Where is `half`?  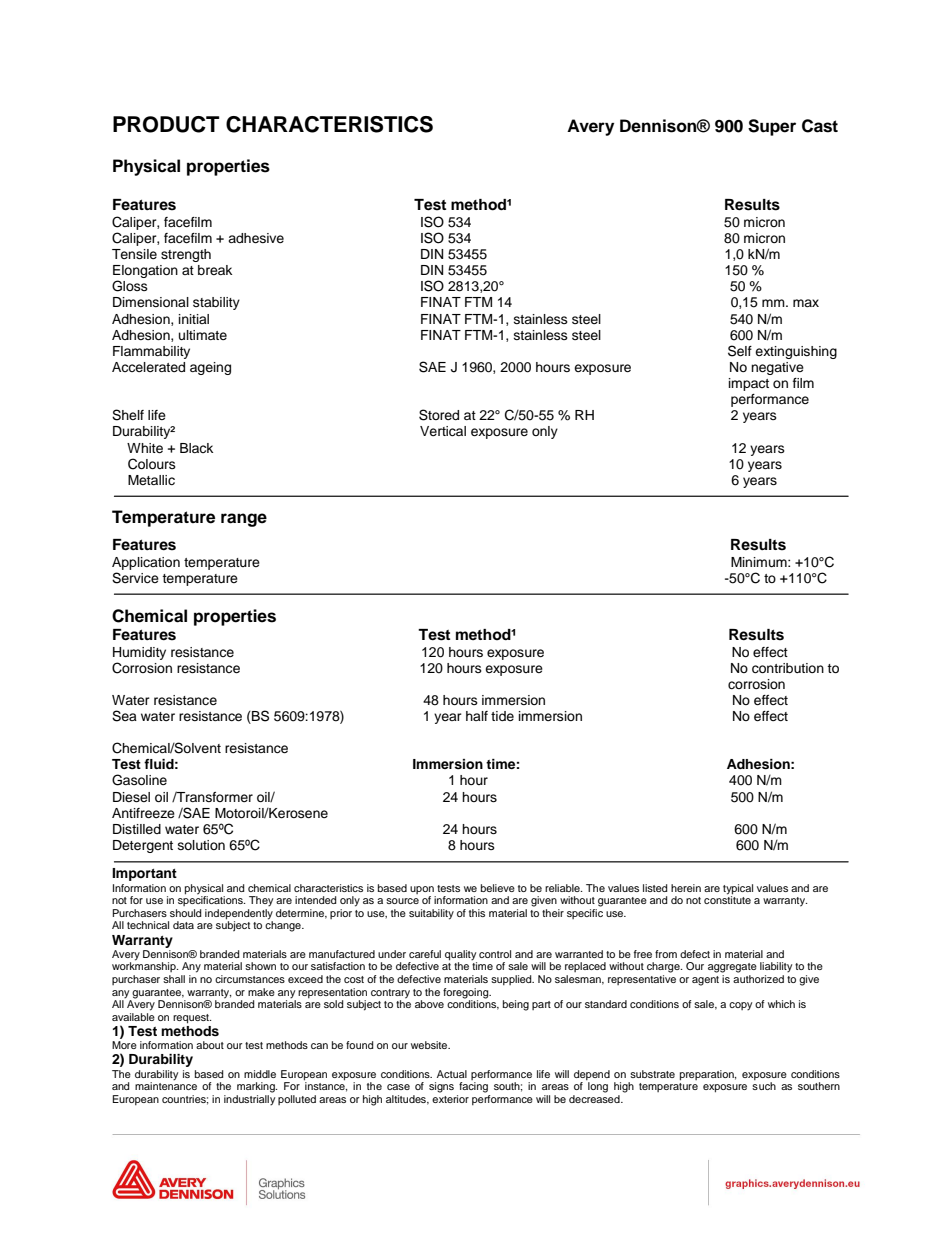 half is located at coordinates (477, 716).
